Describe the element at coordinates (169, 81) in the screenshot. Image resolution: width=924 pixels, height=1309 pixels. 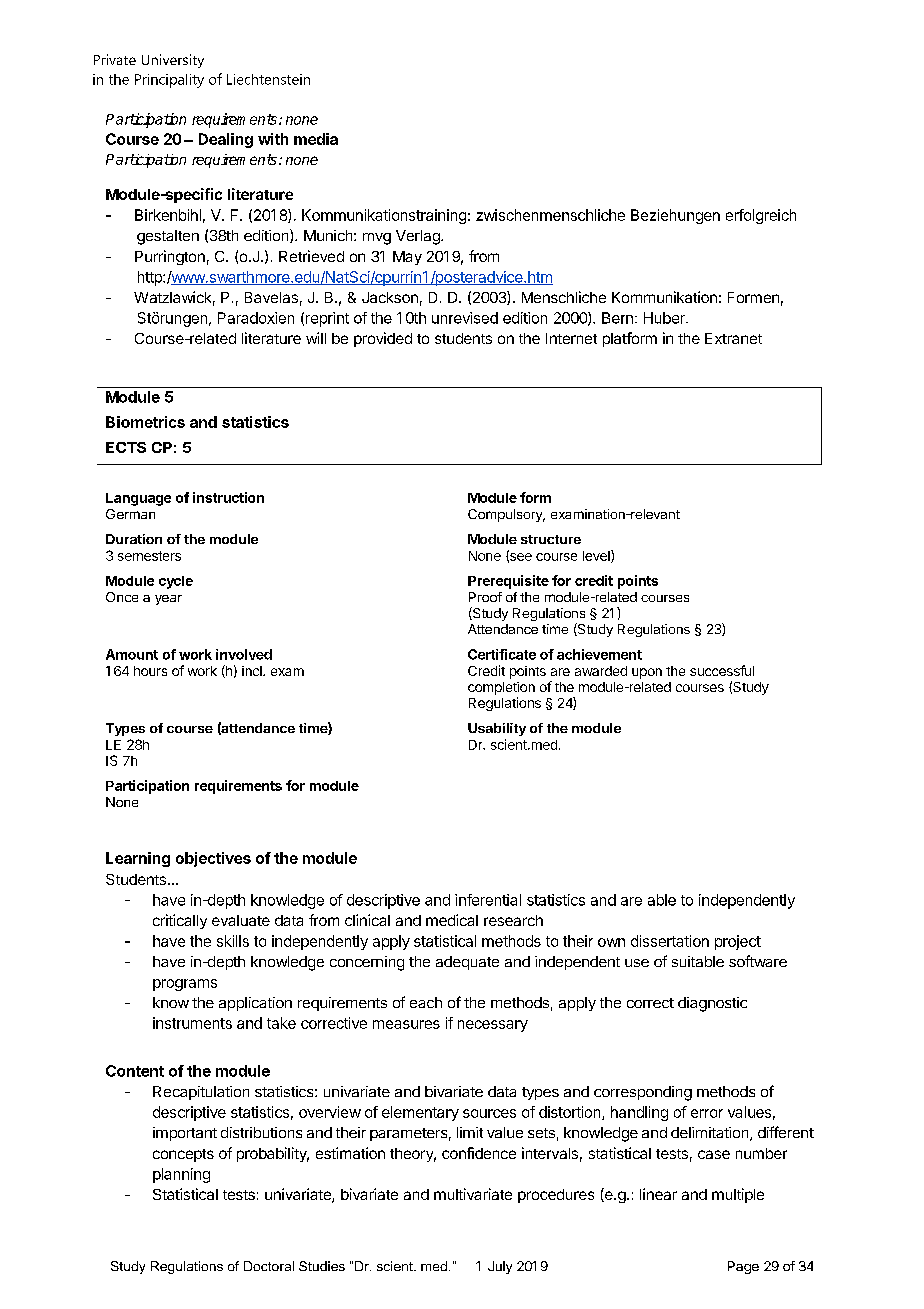
I see `Principality` at that location.
